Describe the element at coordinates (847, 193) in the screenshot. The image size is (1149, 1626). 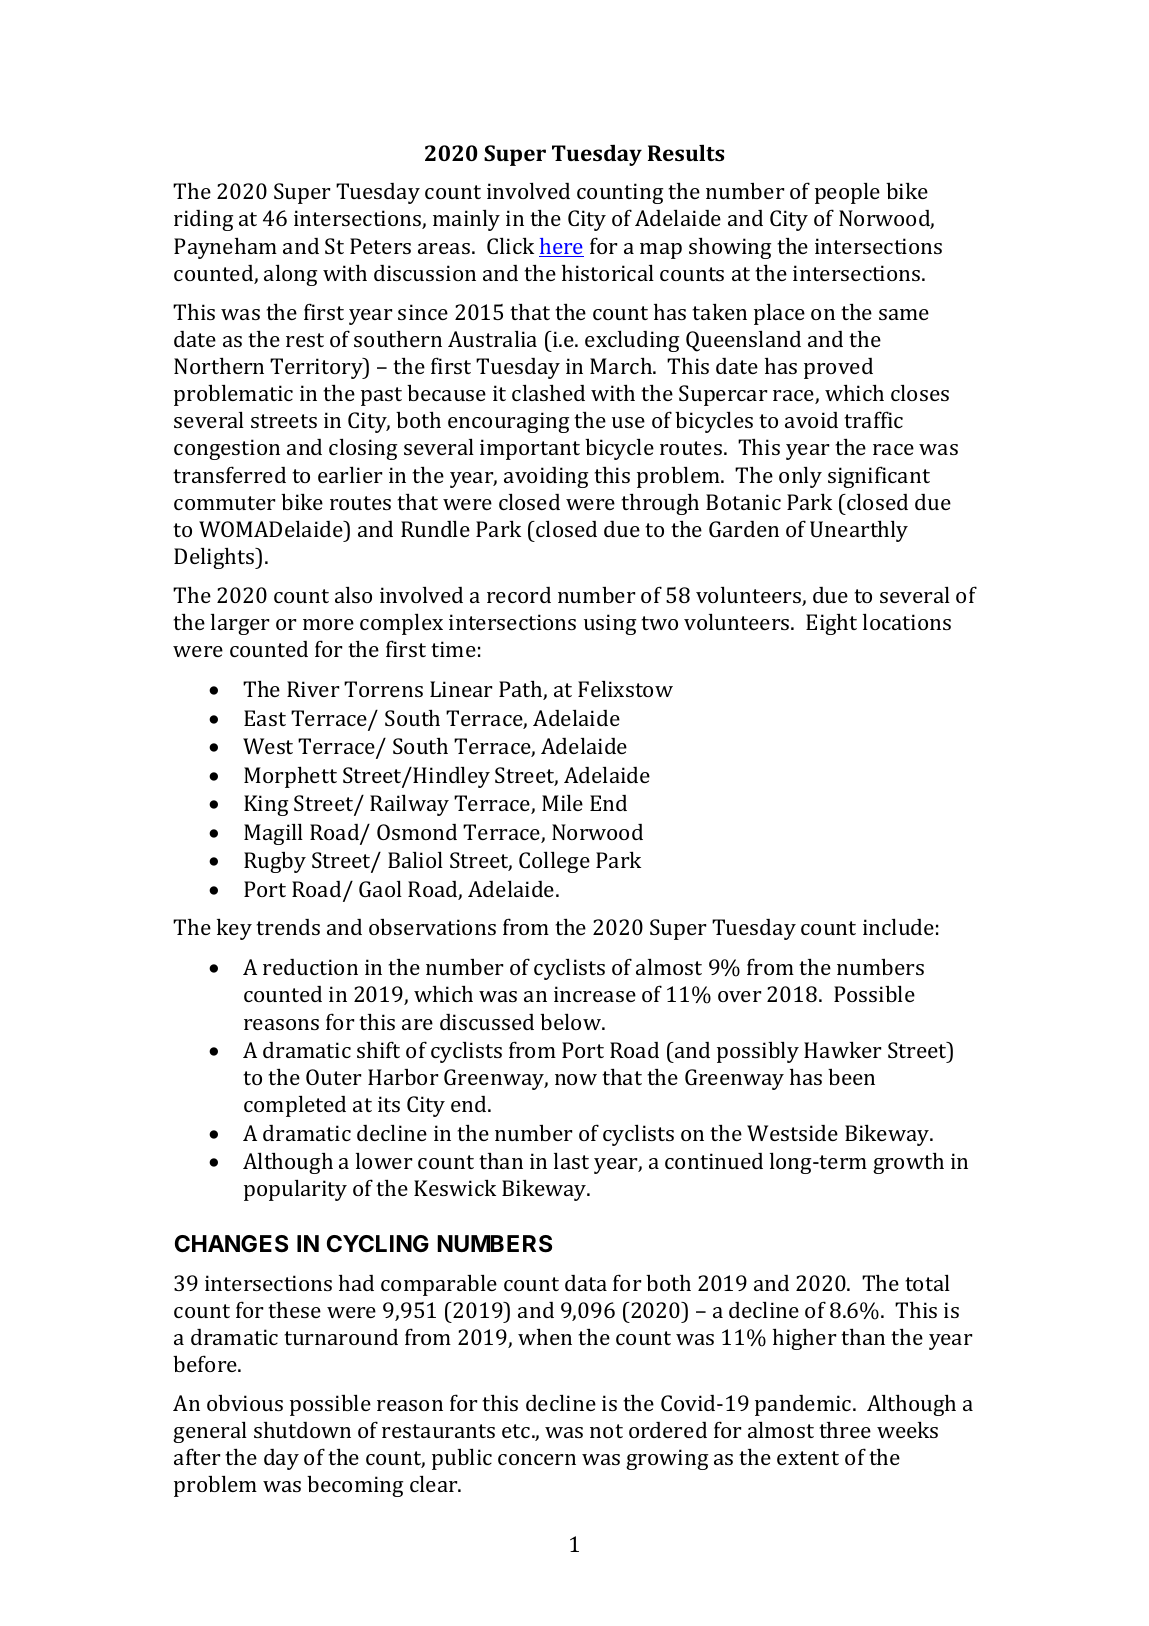
I see `people` at that location.
